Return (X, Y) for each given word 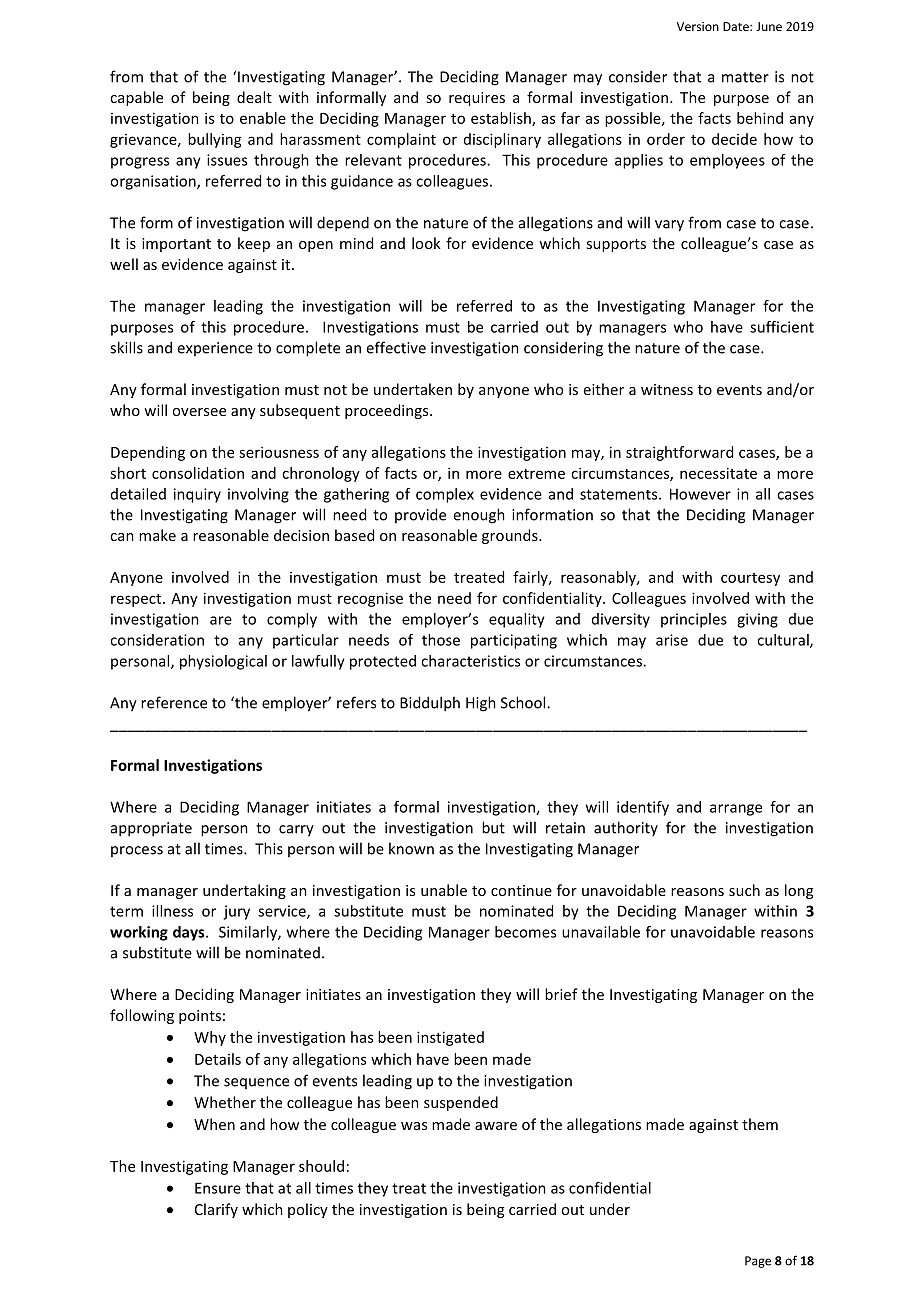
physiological (223, 662)
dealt (254, 97)
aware (496, 1126)
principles (694, 620)
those (441, 640)
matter (745, 77)
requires (477, 99)
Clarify (216, 1210)
